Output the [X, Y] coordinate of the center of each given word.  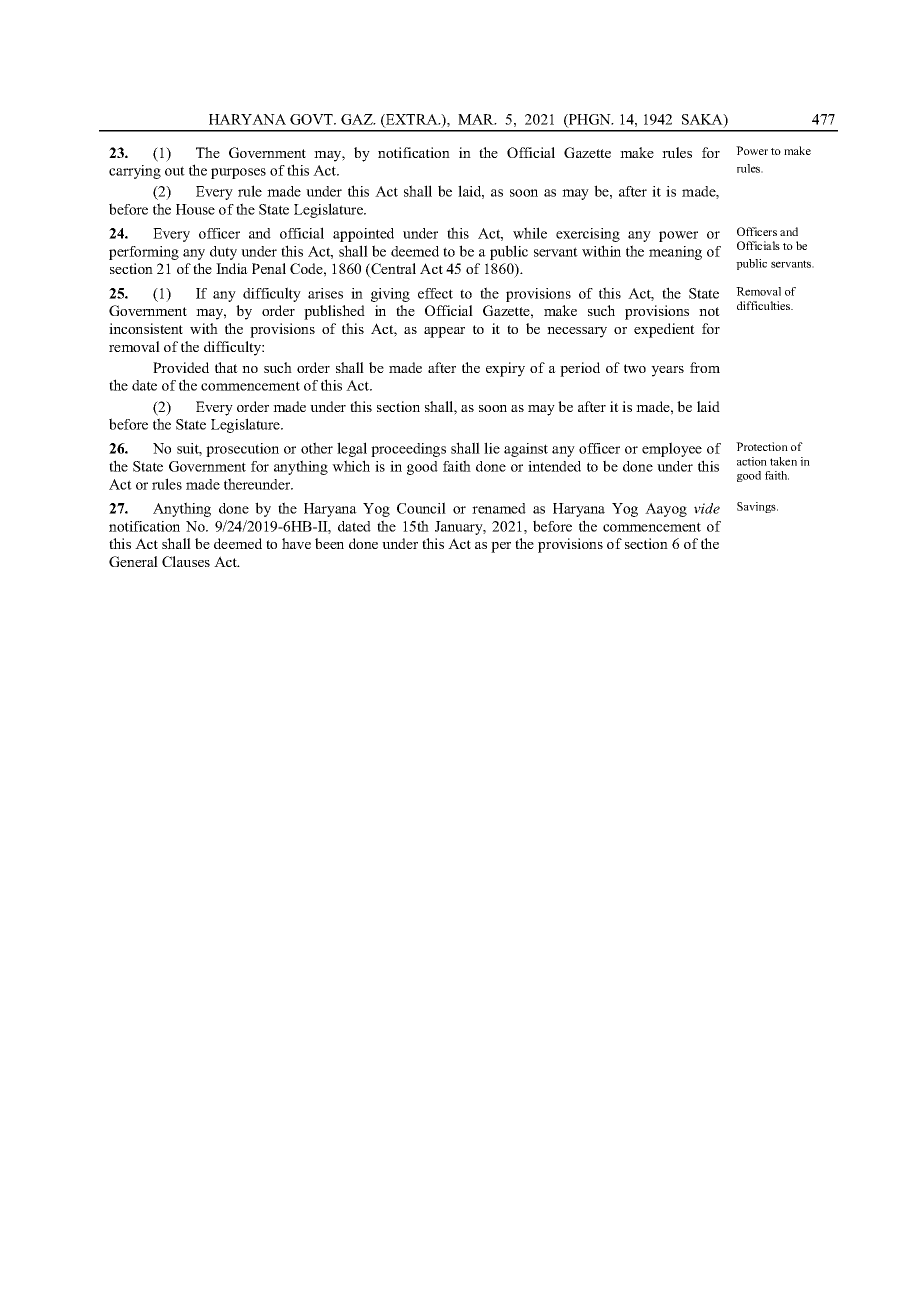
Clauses [186, 561]
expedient [664, 330]
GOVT [312, 119]
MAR [477, 119]
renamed [499, 508]
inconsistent [146, 328]
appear [444, 332]
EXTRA [412, 120]
